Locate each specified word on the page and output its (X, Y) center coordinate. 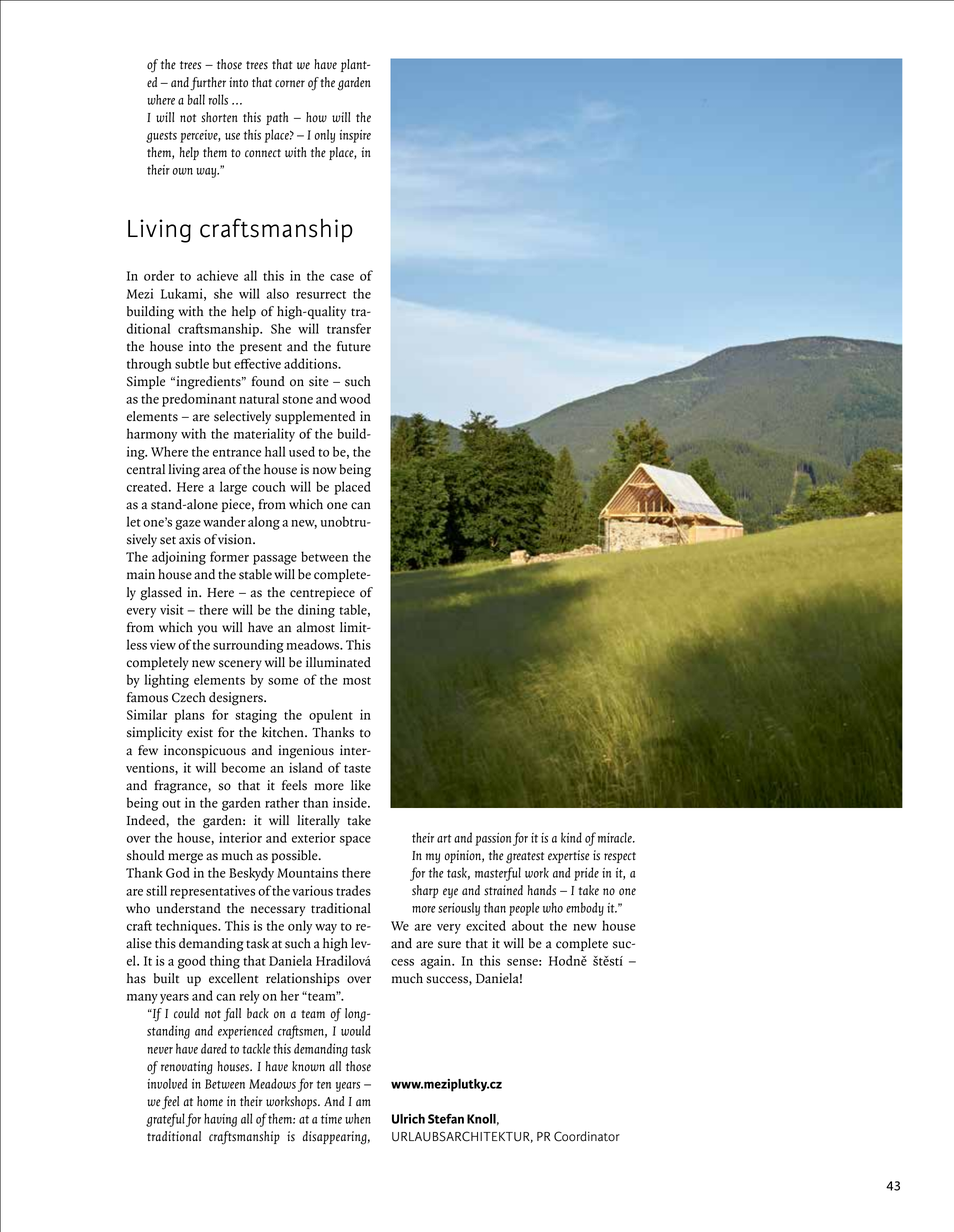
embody (585, 909)
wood (355, 398)
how (316, 117)
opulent (331, 716)
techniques (188, 927)
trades (353, 890)
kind (571, 837)
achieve (217, 275)
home (210, 1101)
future (354, 346)
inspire (355, 136)
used (302, 451)
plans (189, 716)
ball (196, 99)
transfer (349, 328)
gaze (188, 525)
